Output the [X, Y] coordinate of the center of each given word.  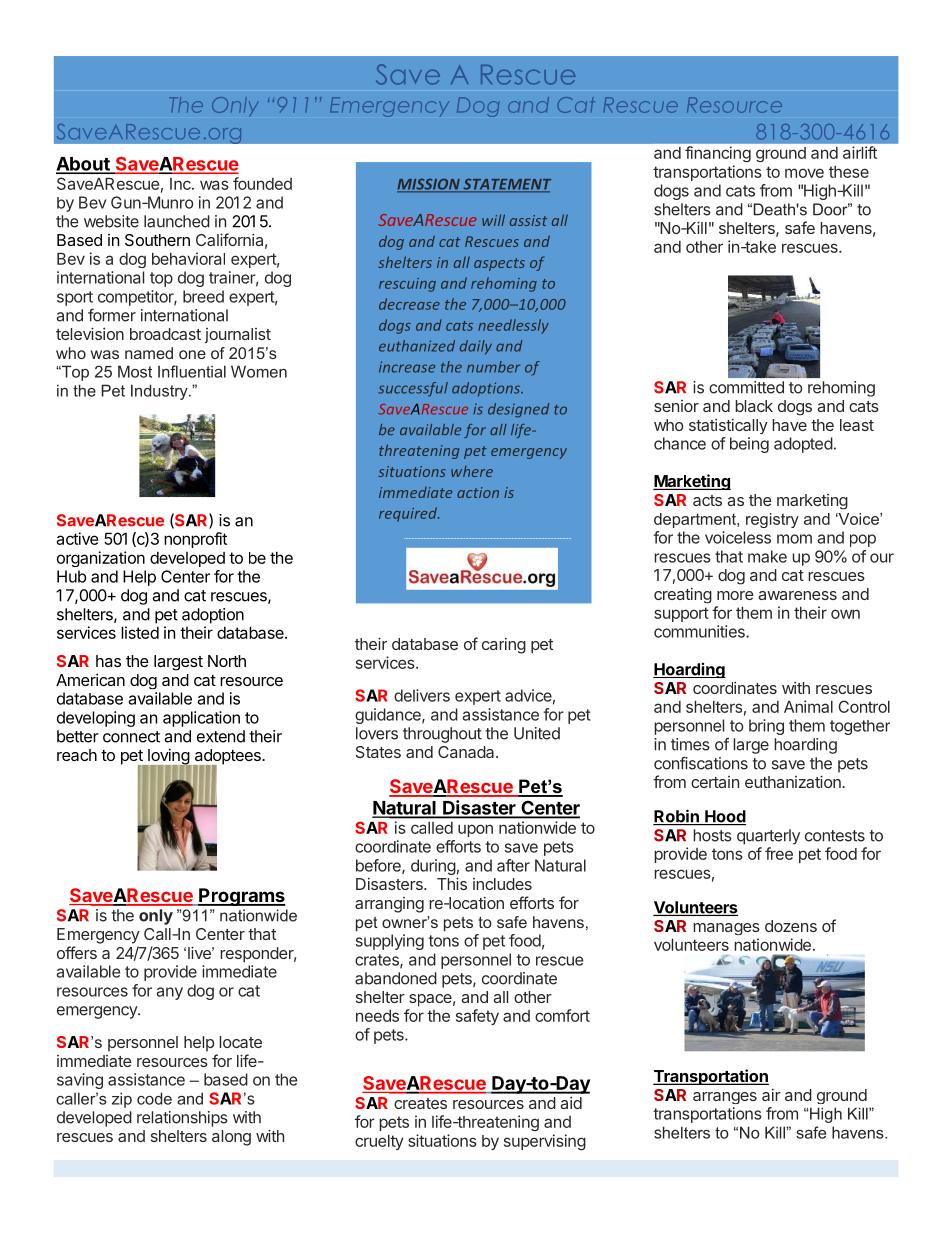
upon [475, 830]
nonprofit [195, 540]
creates [420, 1103]
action [478, 492]
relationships [182, 1119]
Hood [724, 817]
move [804, 173]
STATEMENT [506, 185]
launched [177, 221]
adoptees [228, 758]
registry [772, 520]
